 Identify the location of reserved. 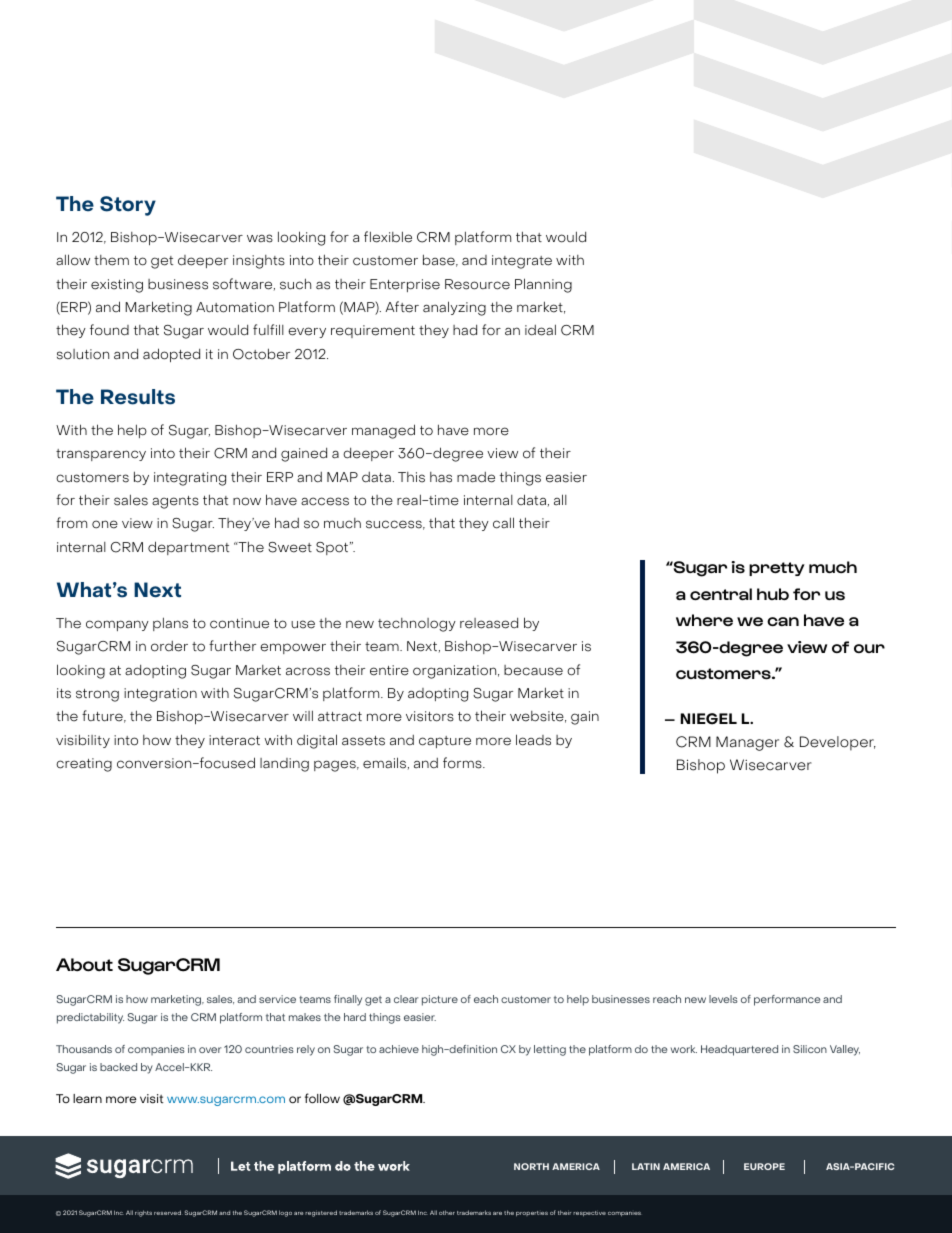
(167, 1212).
